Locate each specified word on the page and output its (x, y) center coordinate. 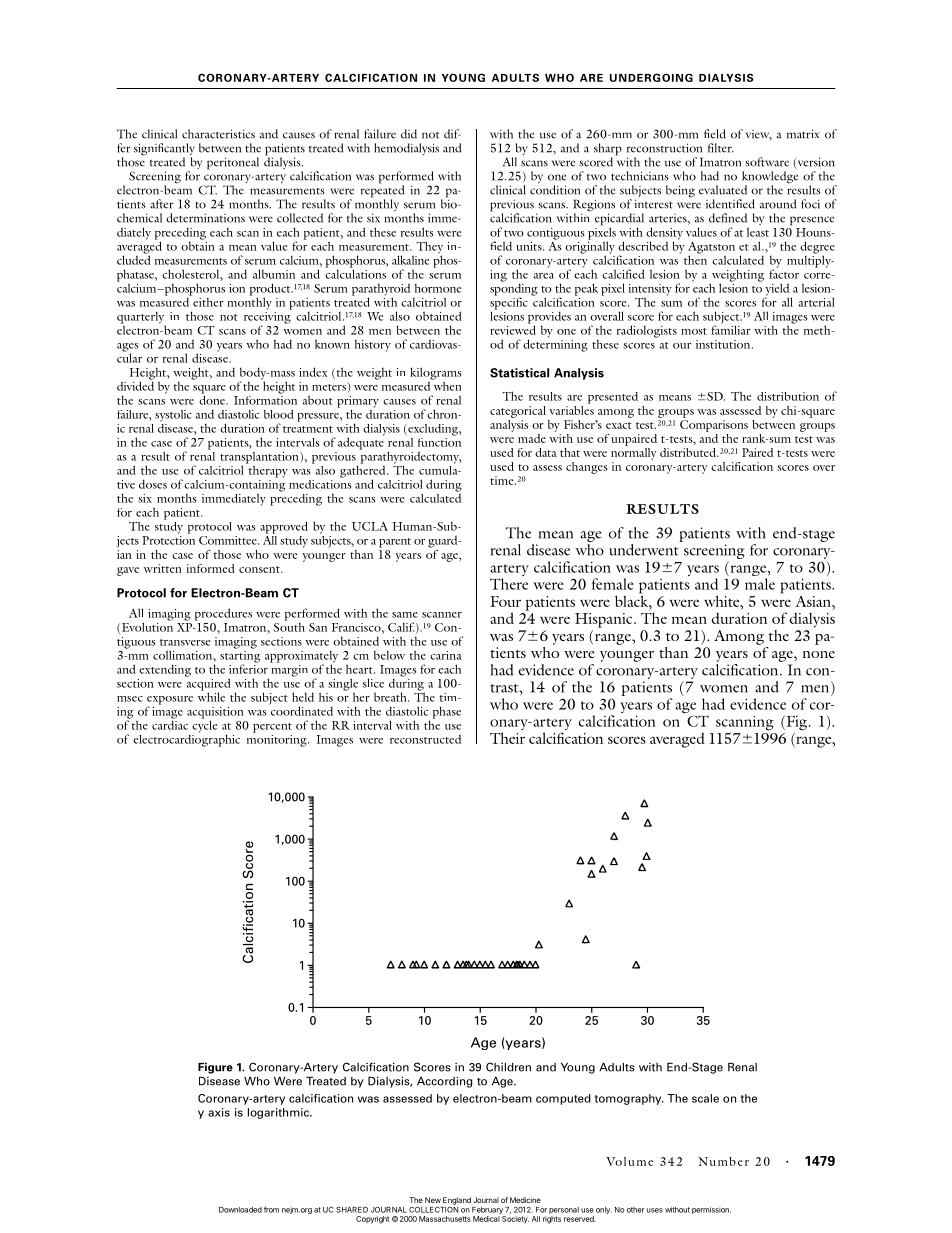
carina (446, 655)
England (457, 1201)
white (723, 601)
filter (720, 148)
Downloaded (240, 1210)
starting (240, 656)
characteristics (218, 134)
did (409, 134)
